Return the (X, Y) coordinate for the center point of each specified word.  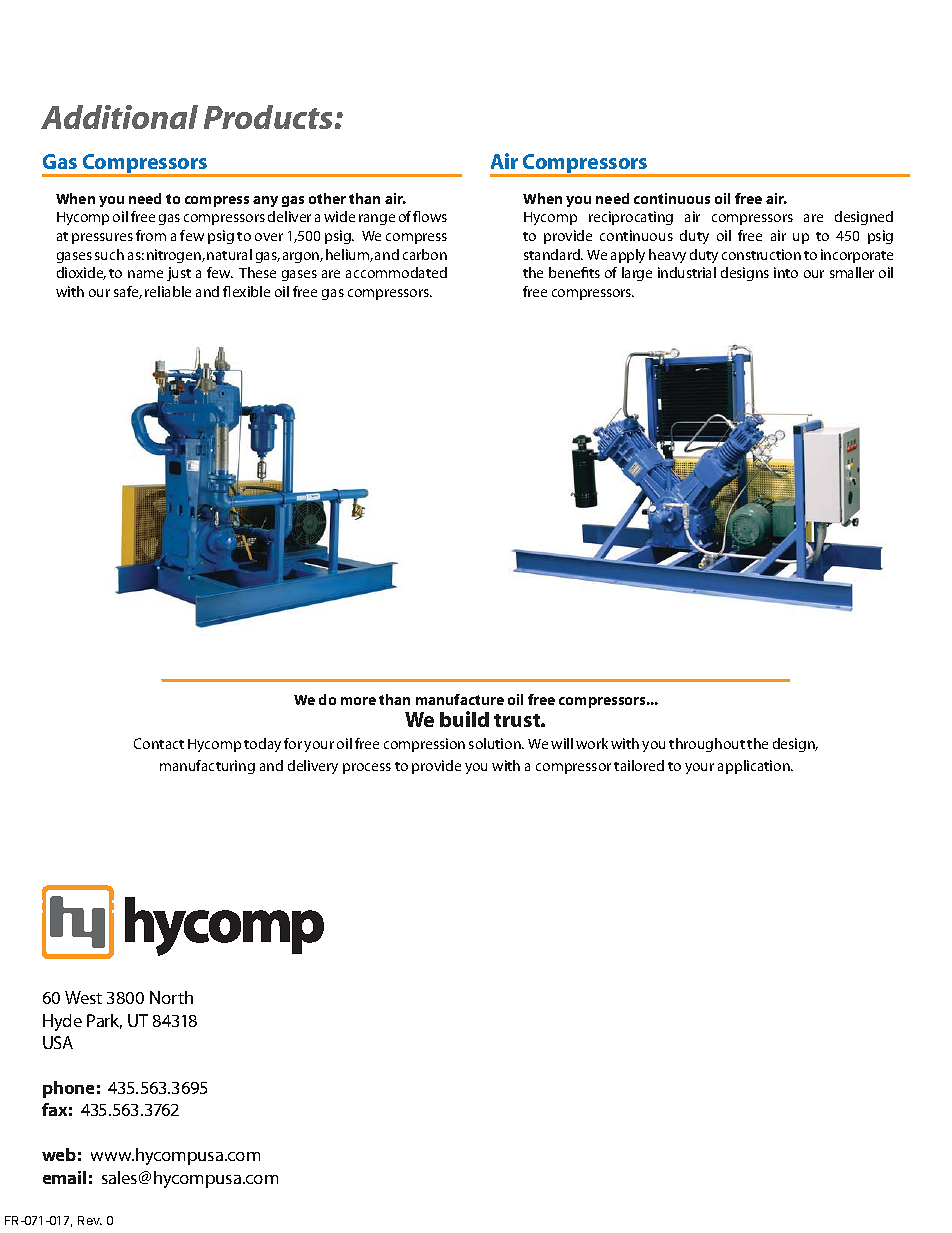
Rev (90, 1220)
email (64, 1177)
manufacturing (207, 767)
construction (761, 254)
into (786, 272)
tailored (639, 765)
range (377, 219)
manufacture (460, 699)
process (367, 768)
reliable (168, 291)
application (755, 767)
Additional (119, 117)
